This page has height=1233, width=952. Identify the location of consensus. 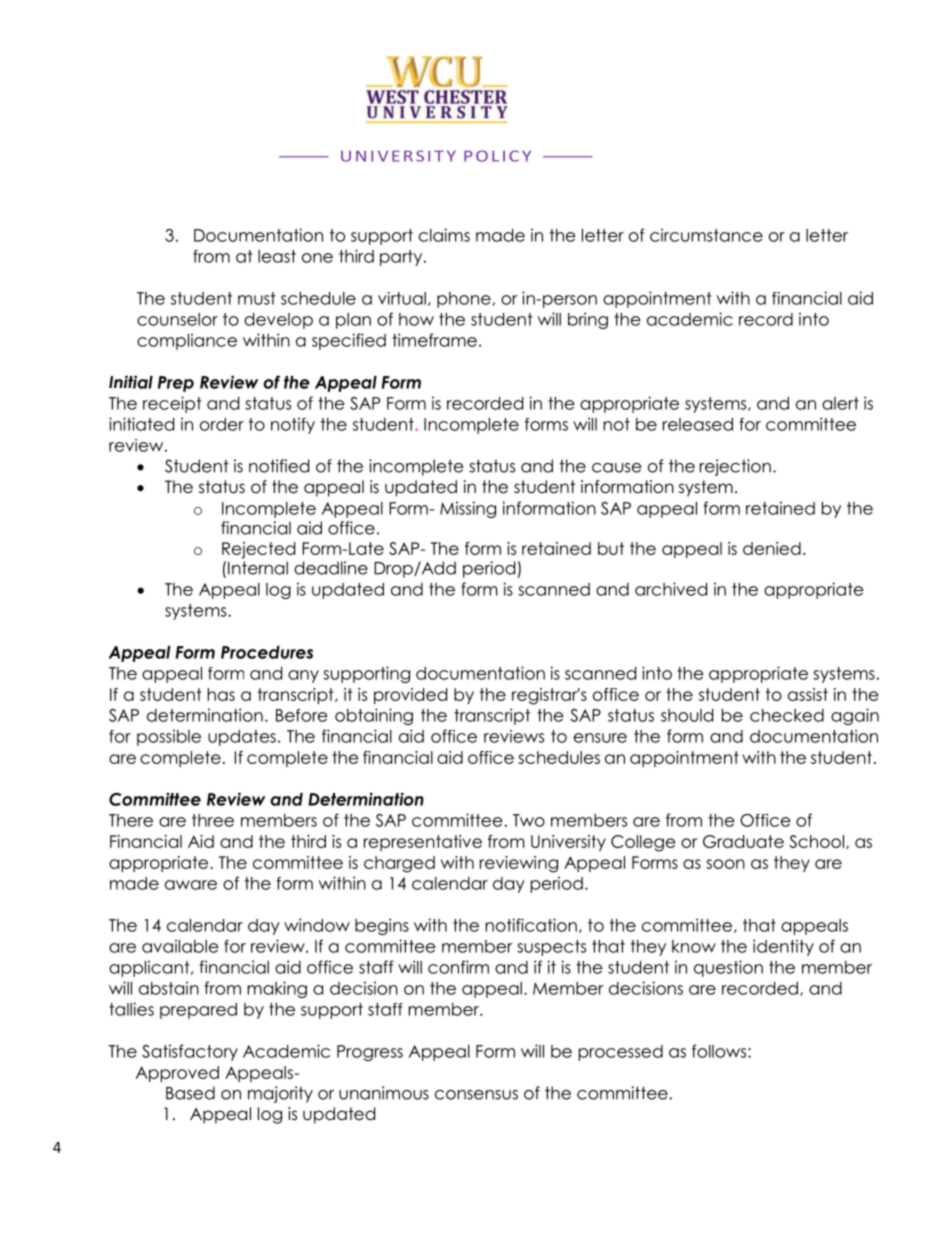
(476, 1095).
